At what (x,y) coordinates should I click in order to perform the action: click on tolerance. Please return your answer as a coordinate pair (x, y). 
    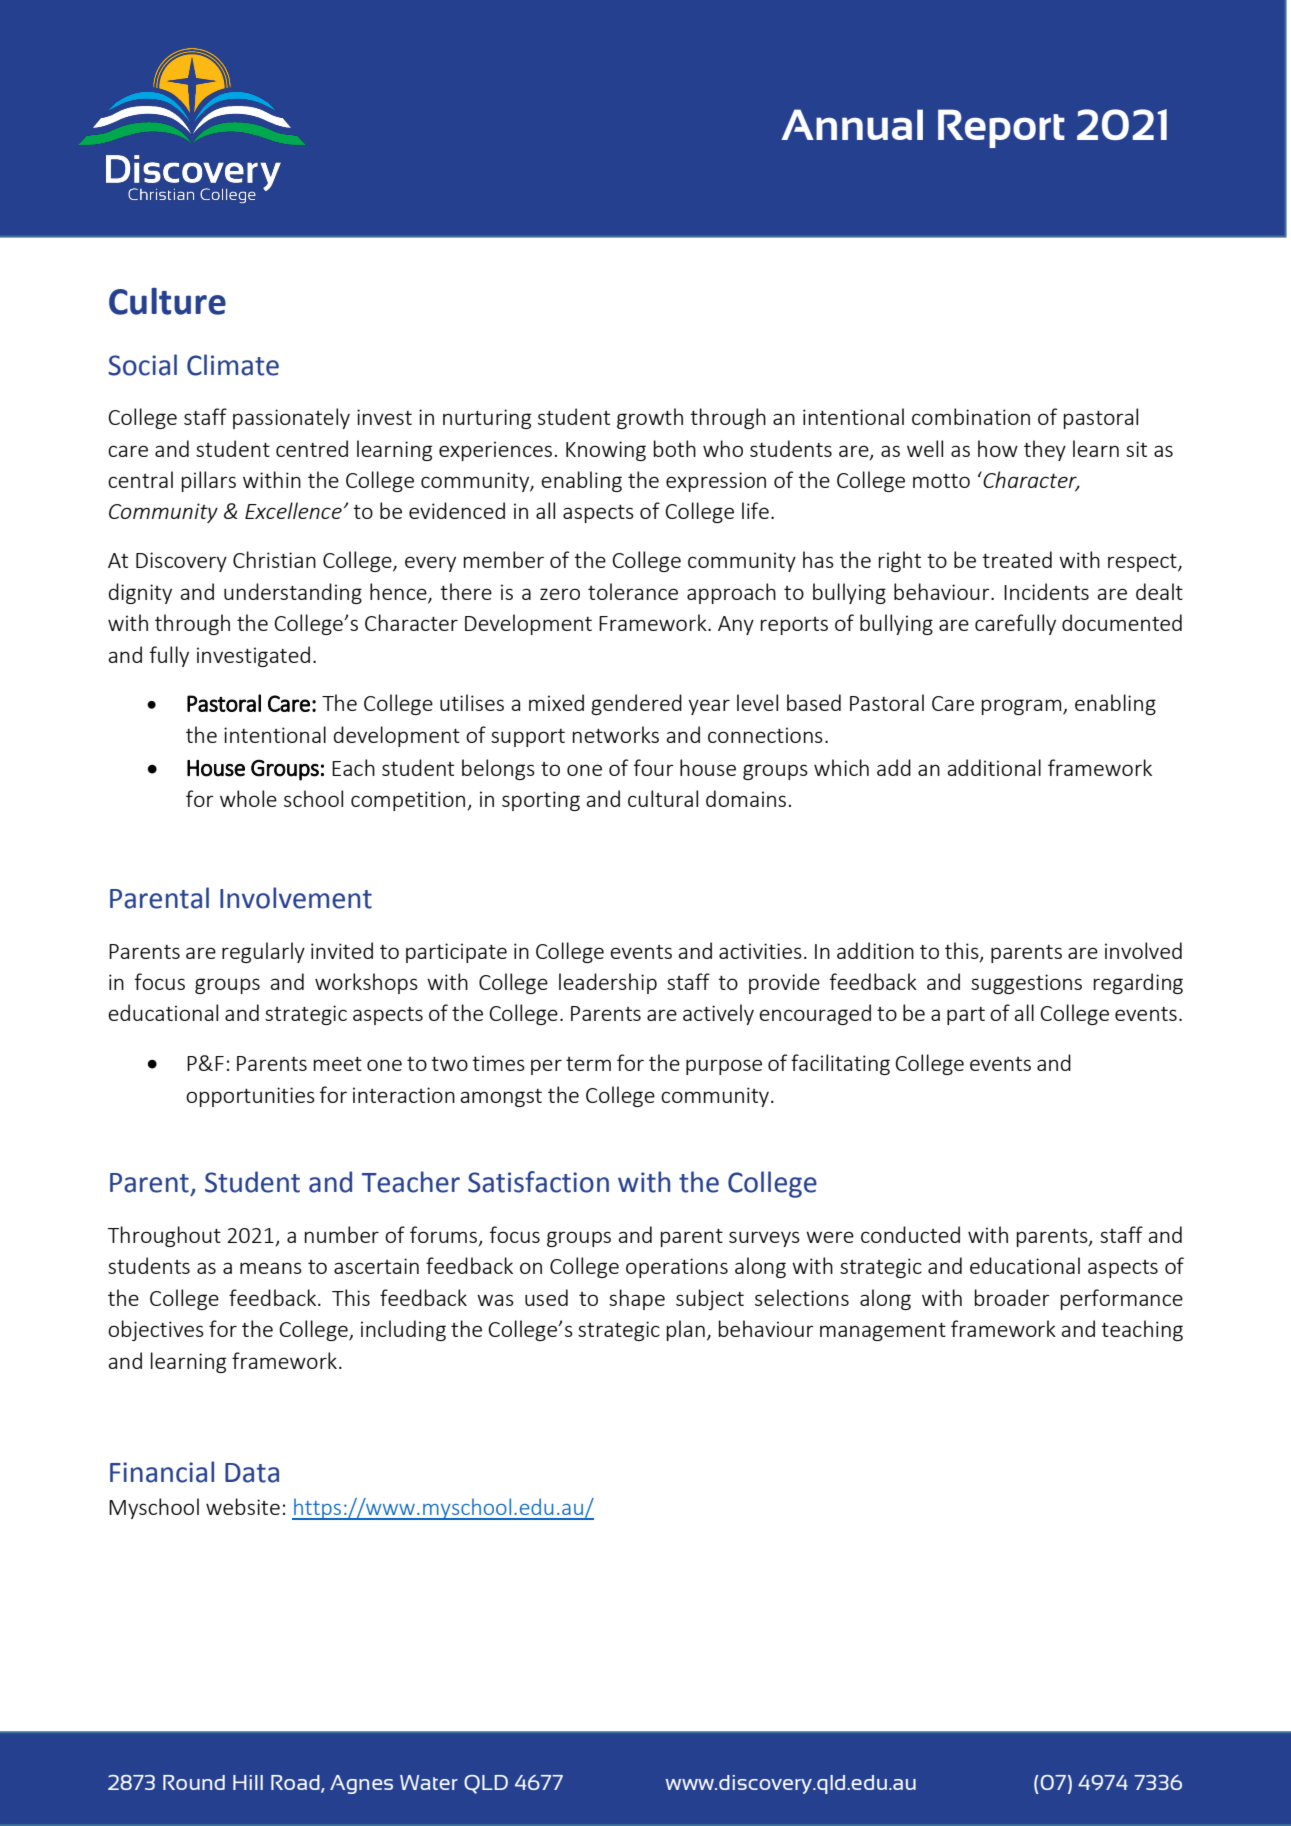
    Looking at the image, I should click on (633, 591).
